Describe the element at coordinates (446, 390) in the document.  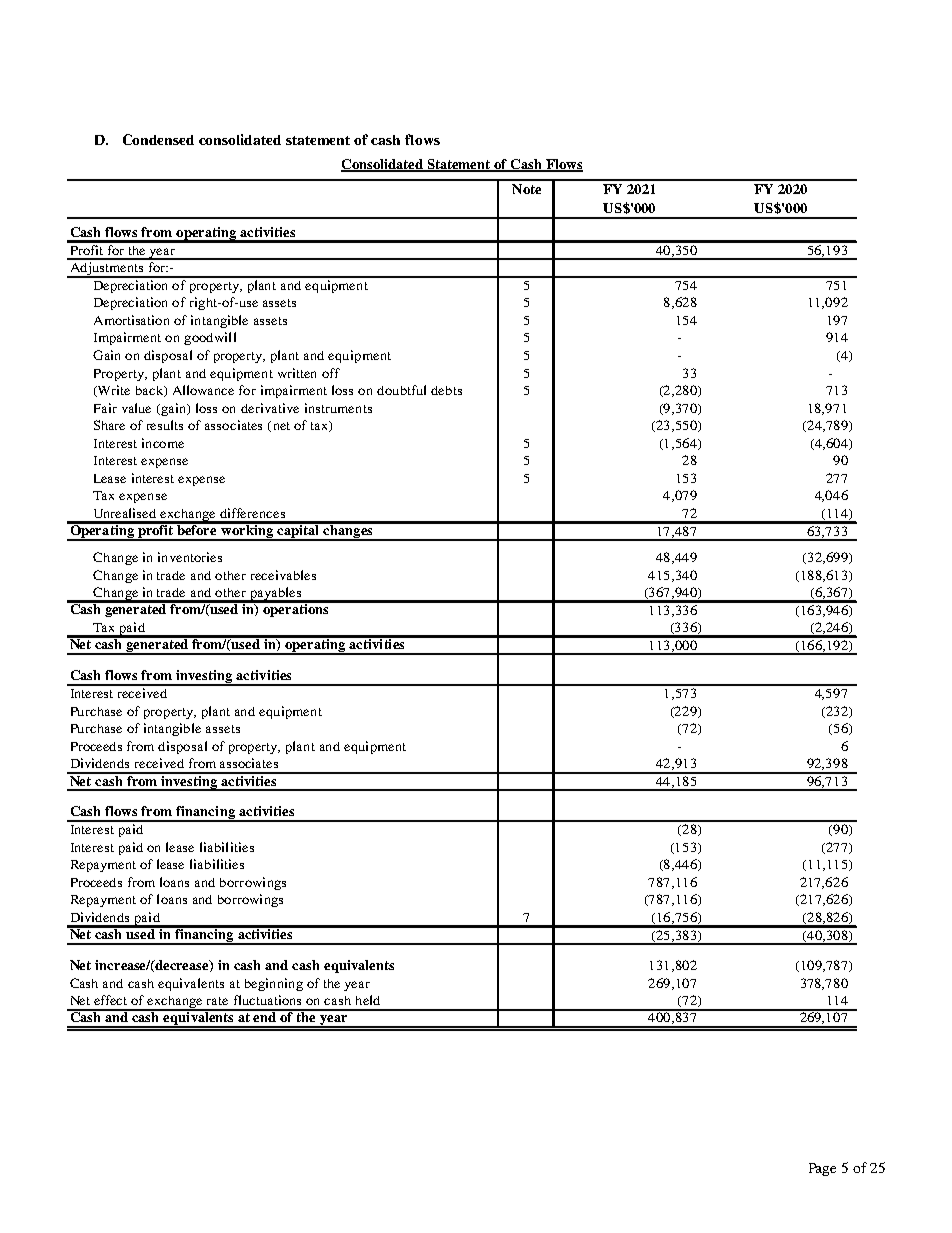
I see `debts` at that location.
